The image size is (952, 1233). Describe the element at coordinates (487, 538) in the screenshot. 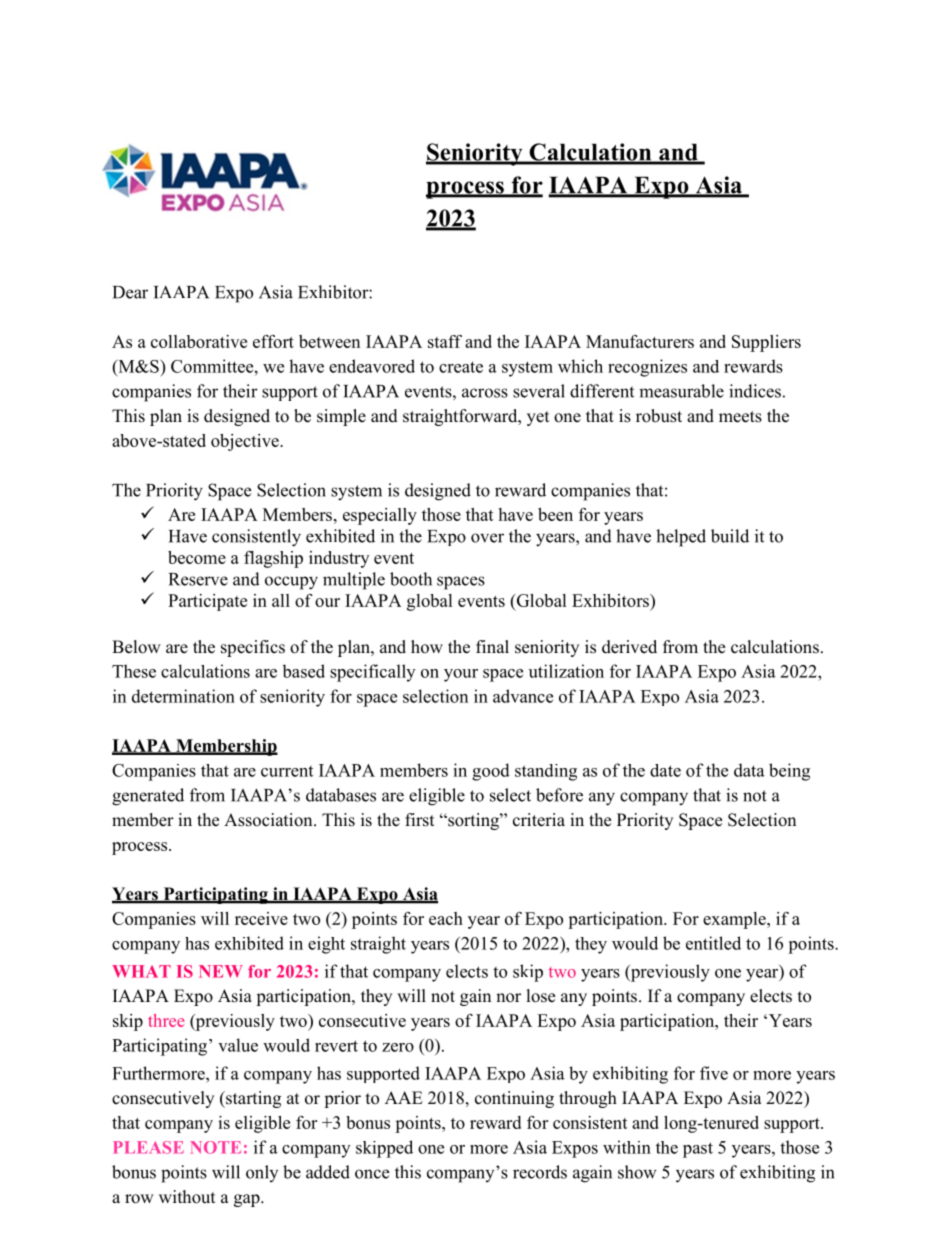

I see `over` at that location.
